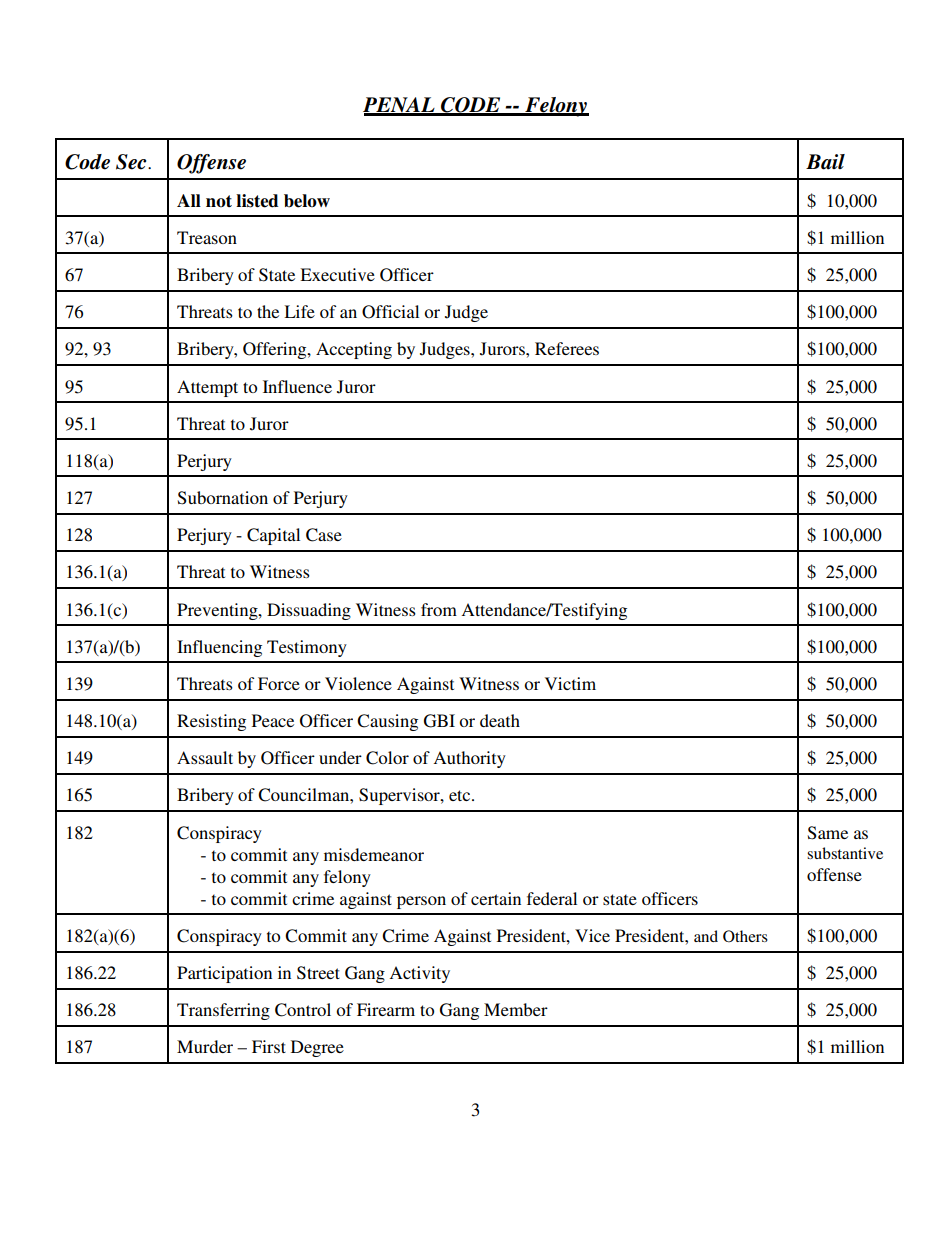  I want to click on below, so click(307, 201).
